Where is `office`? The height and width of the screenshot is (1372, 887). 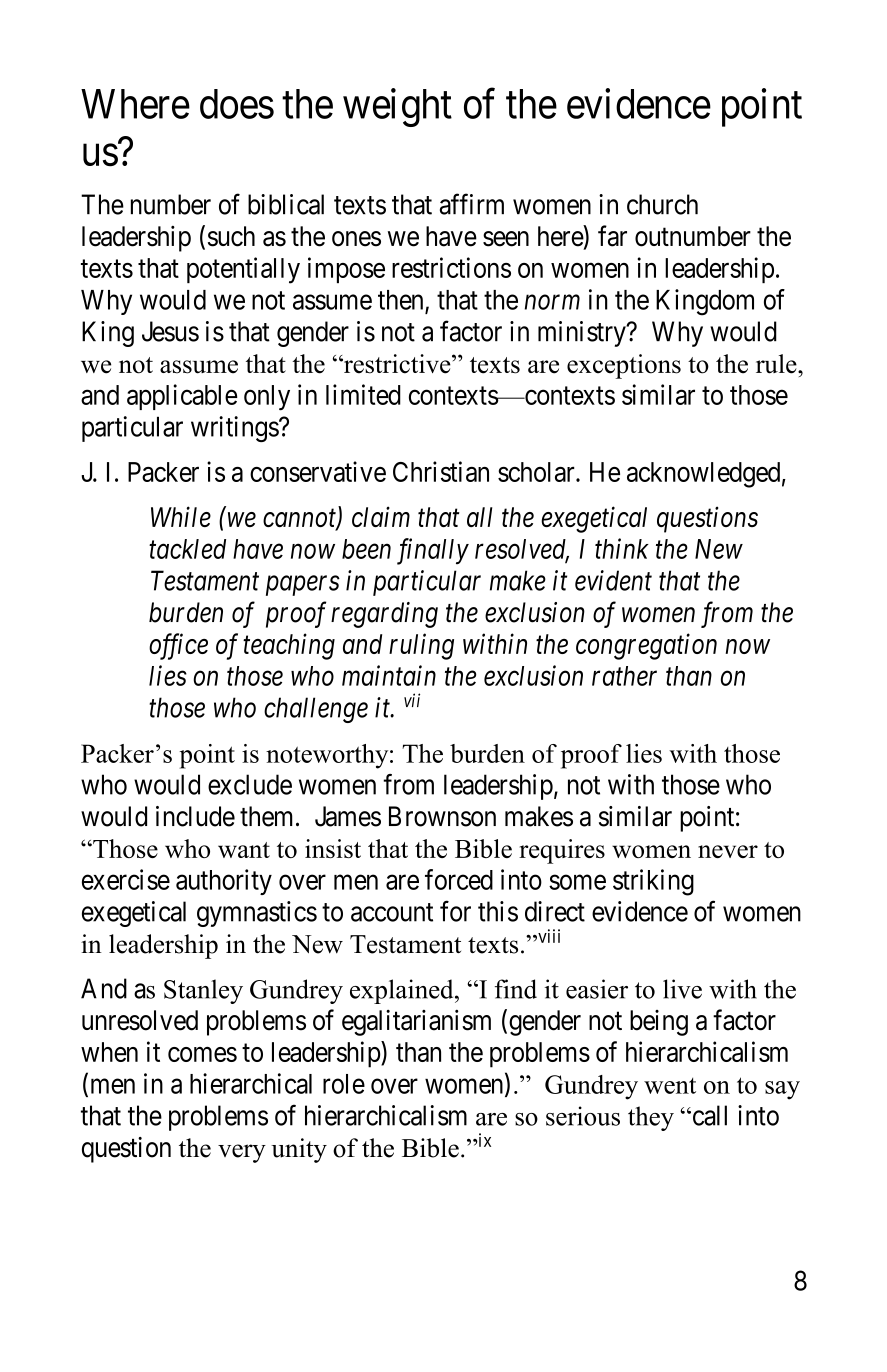
office is located at coordinates (178, 646).
